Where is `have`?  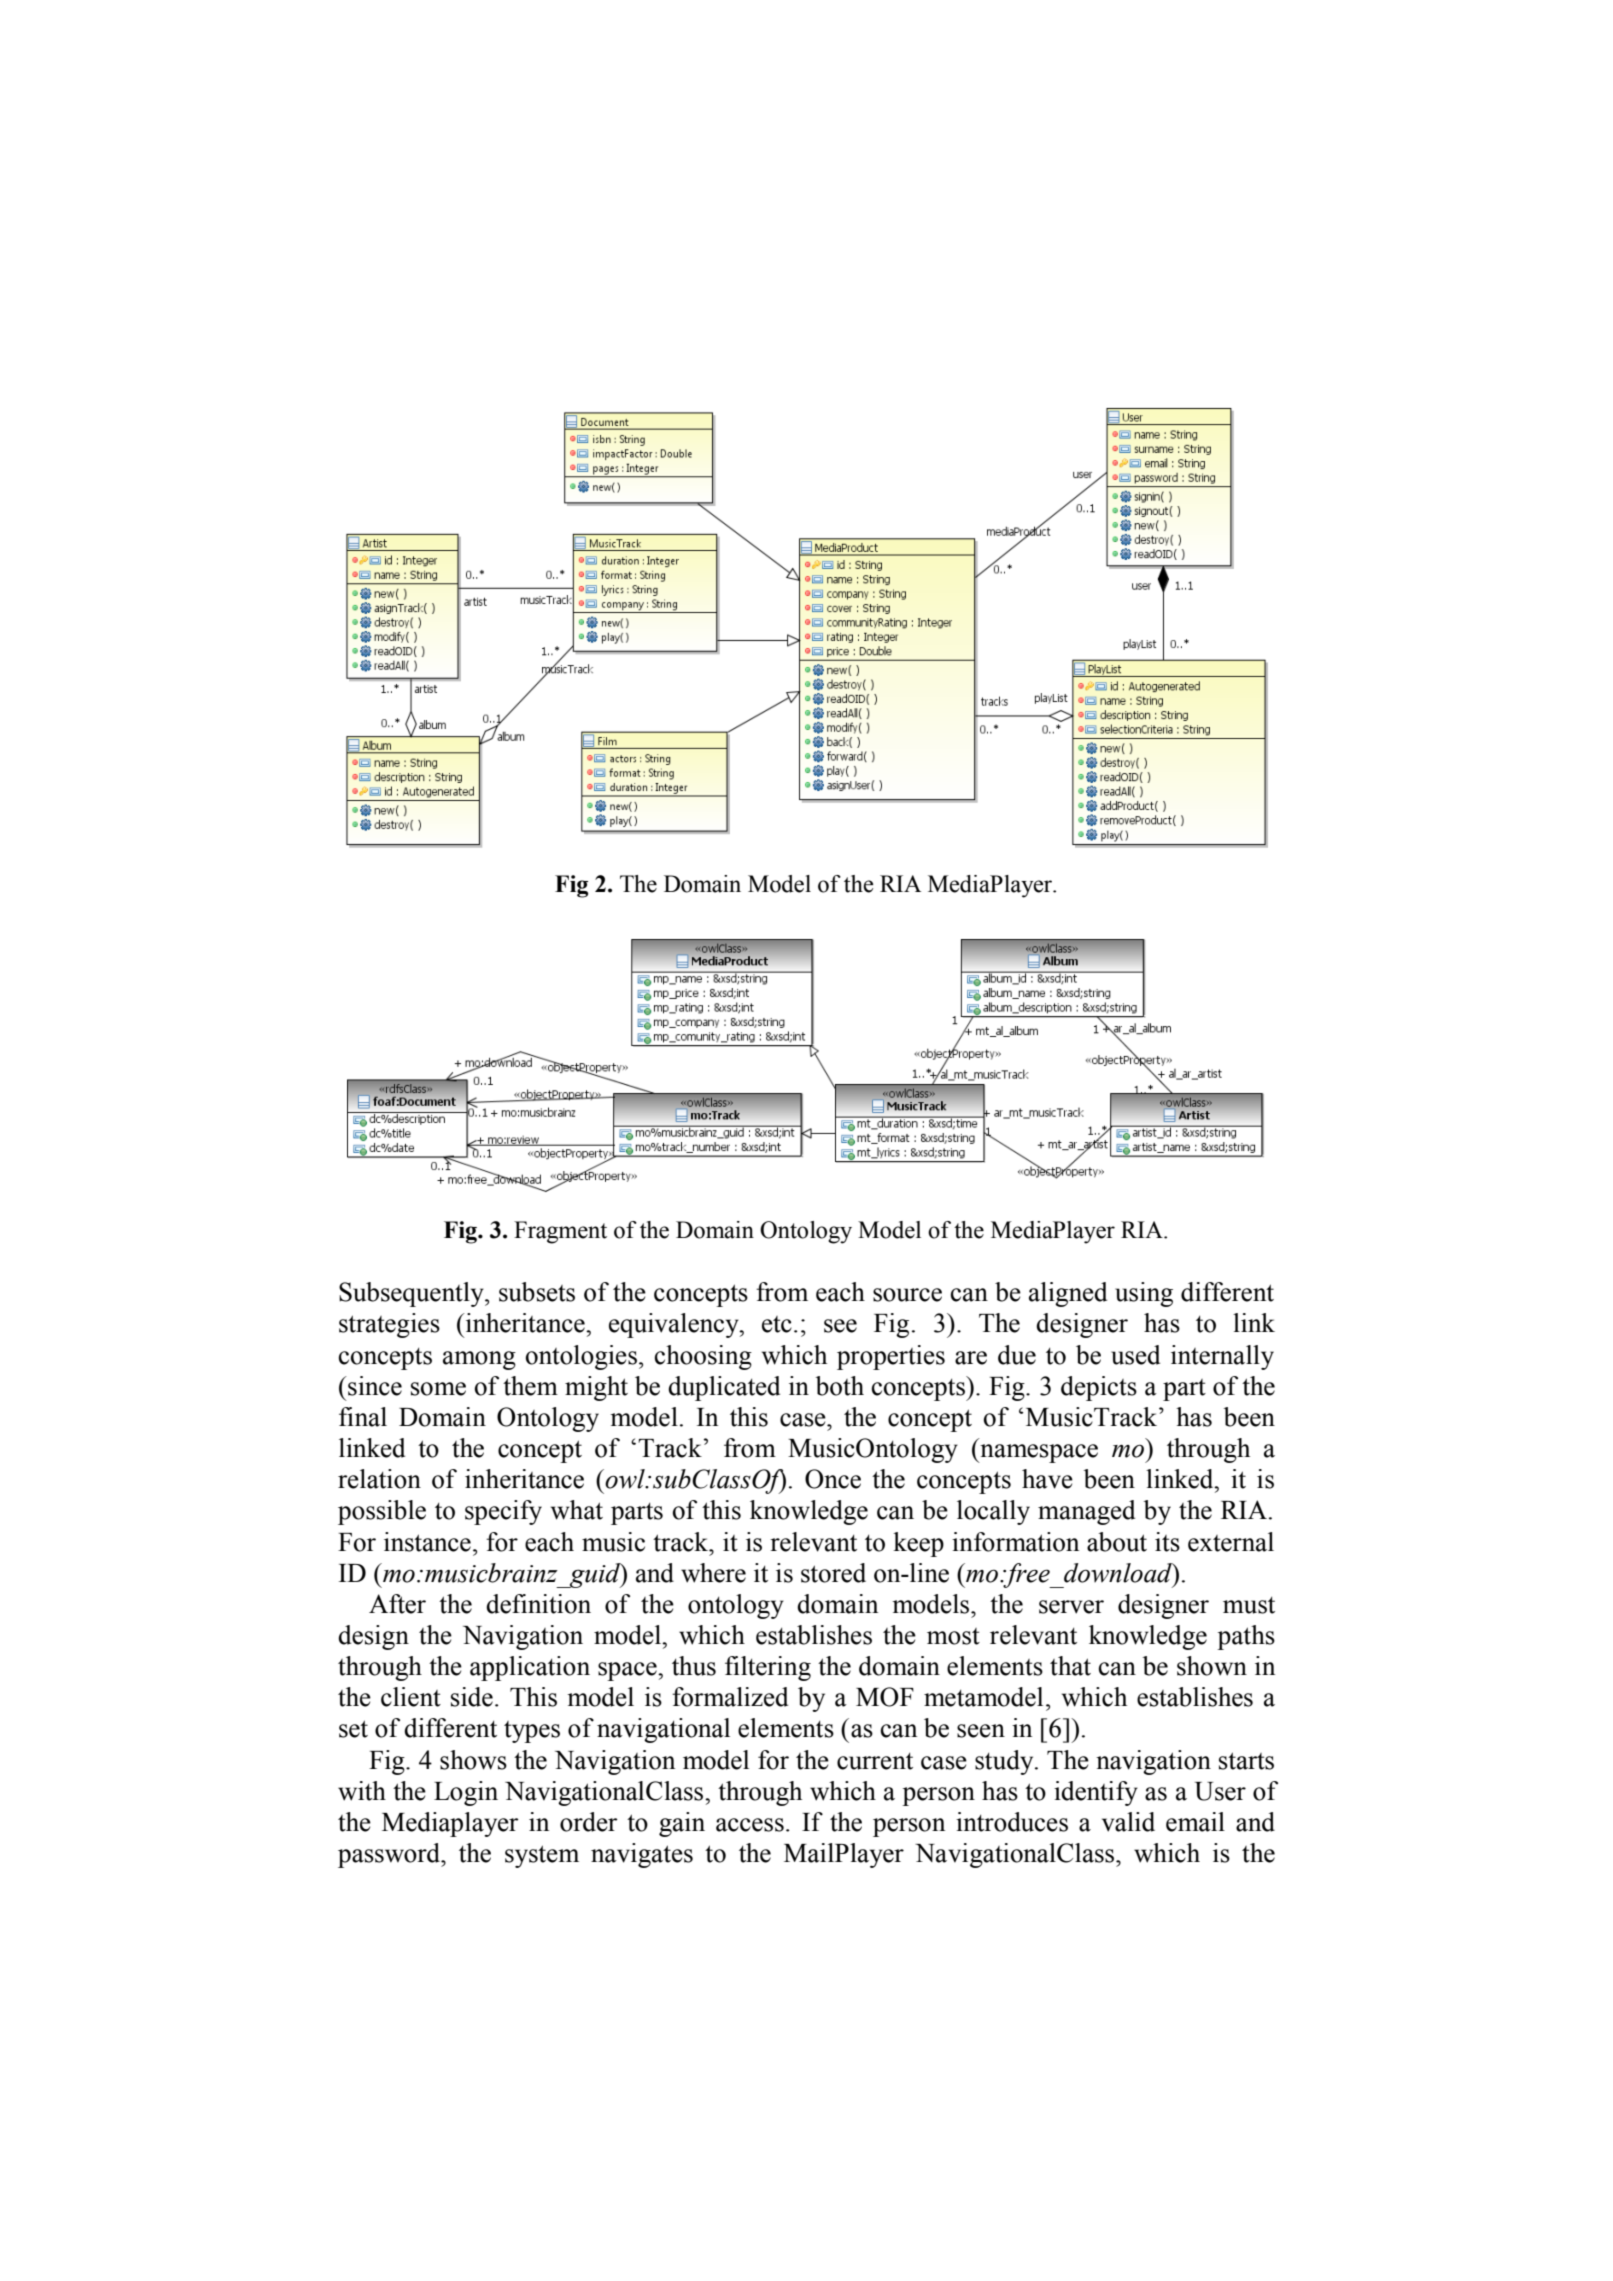 have is located at coordinates (1047, 1479).
